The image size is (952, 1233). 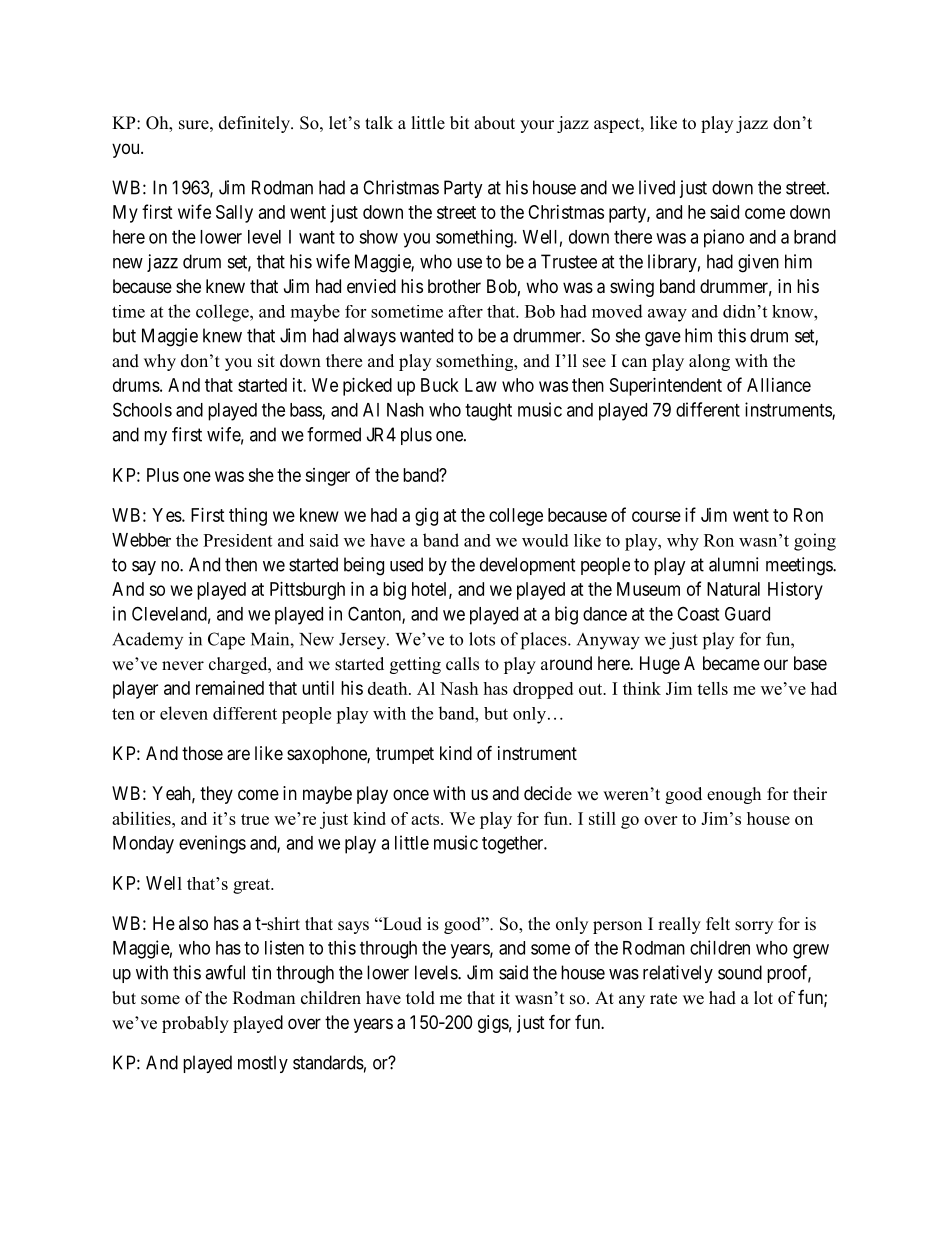 I want to click on Schools, so click(x=142, y=409).
